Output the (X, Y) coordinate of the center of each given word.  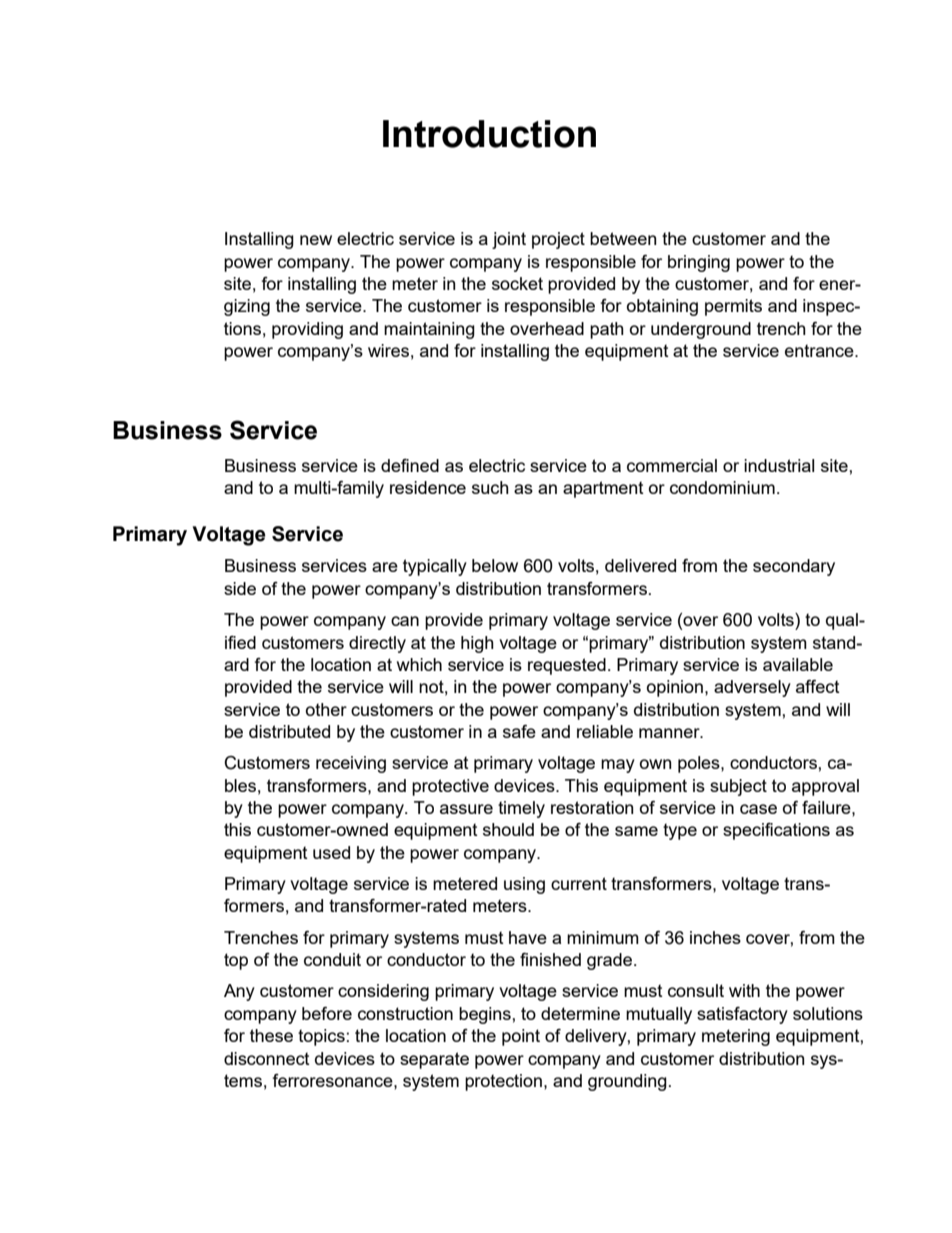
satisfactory (742, 1015)
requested (567, 666)
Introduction (489, 134)
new (316, 240)
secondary (794, 567)
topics (321, 1037)
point (521, 1037)
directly (377, 644)
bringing (699, 263)
